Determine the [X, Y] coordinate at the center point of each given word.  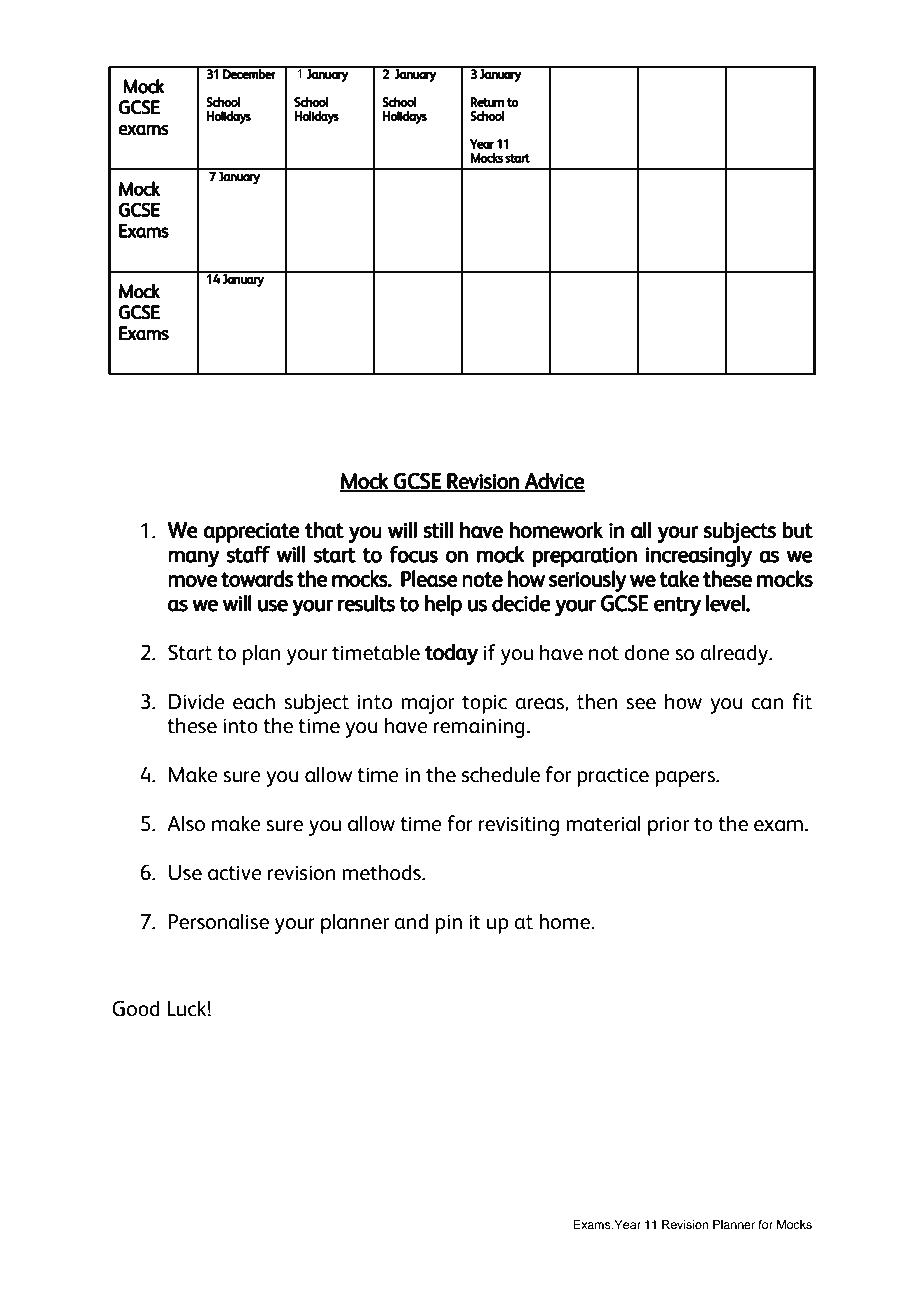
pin [448, 924]
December [249, 73]
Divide [197, 701]
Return [488, 102]
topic [484, 704]
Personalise [219, 921]
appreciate [251, 533]
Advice [554, 481]
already [735, 654]
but [798, 530]
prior [668, 826]
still [438, 530]
